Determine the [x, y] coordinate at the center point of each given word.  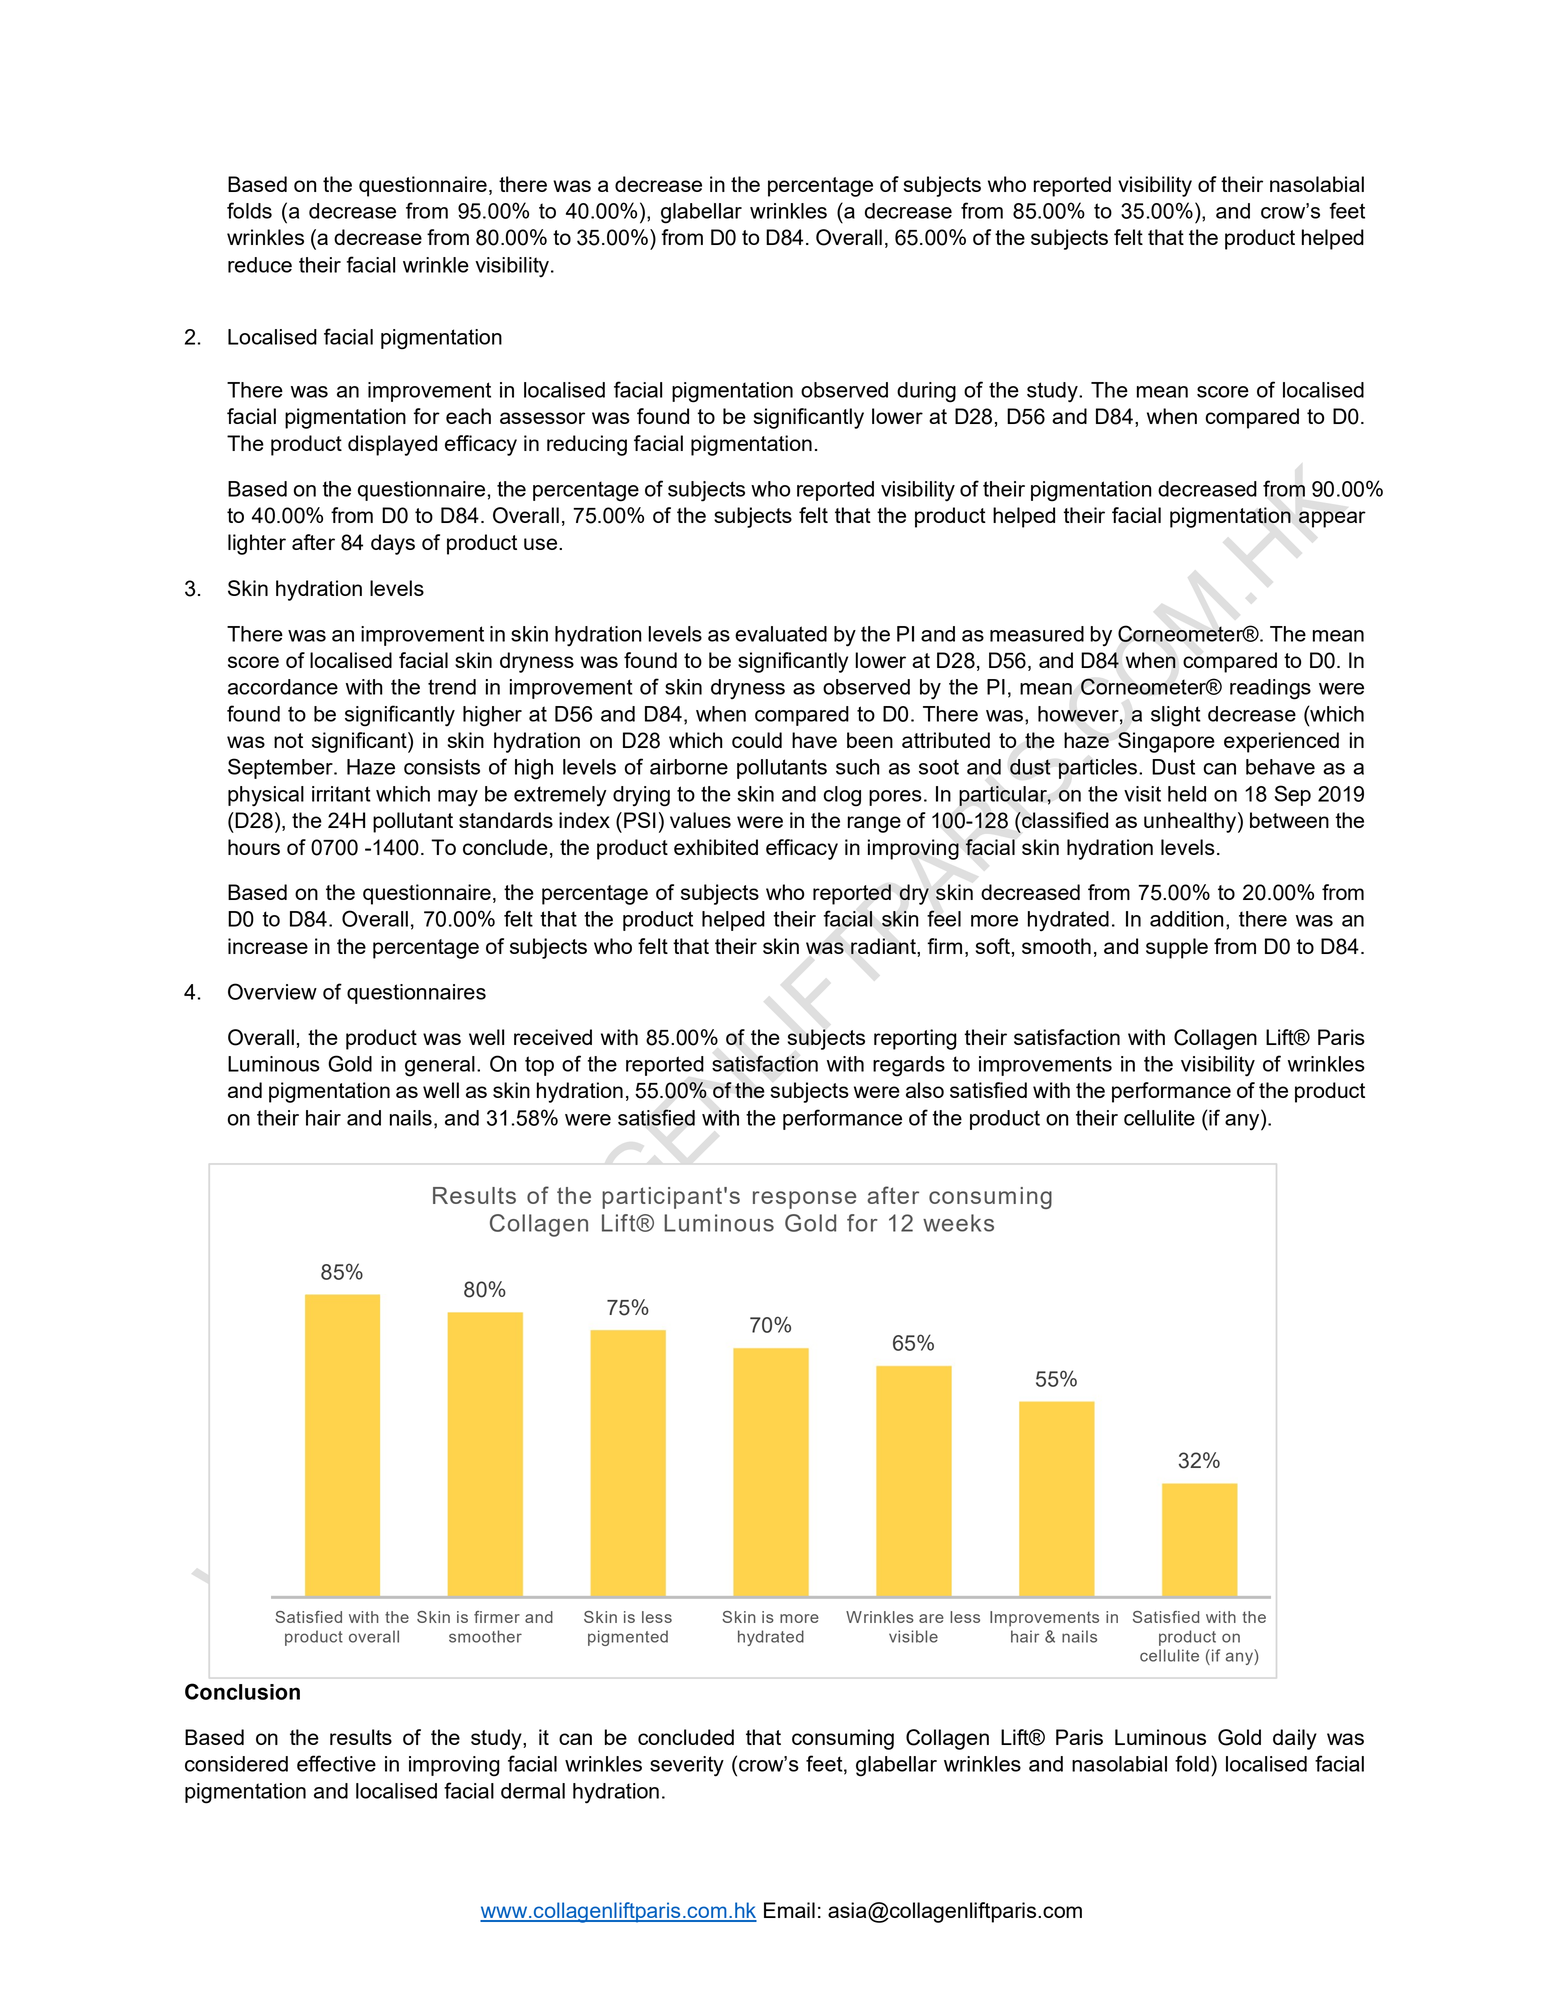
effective [336, 1763]
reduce [260, 265]
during [926, 392]
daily [1295, 1739]
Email [789, 1910]
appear [1332, 519]
